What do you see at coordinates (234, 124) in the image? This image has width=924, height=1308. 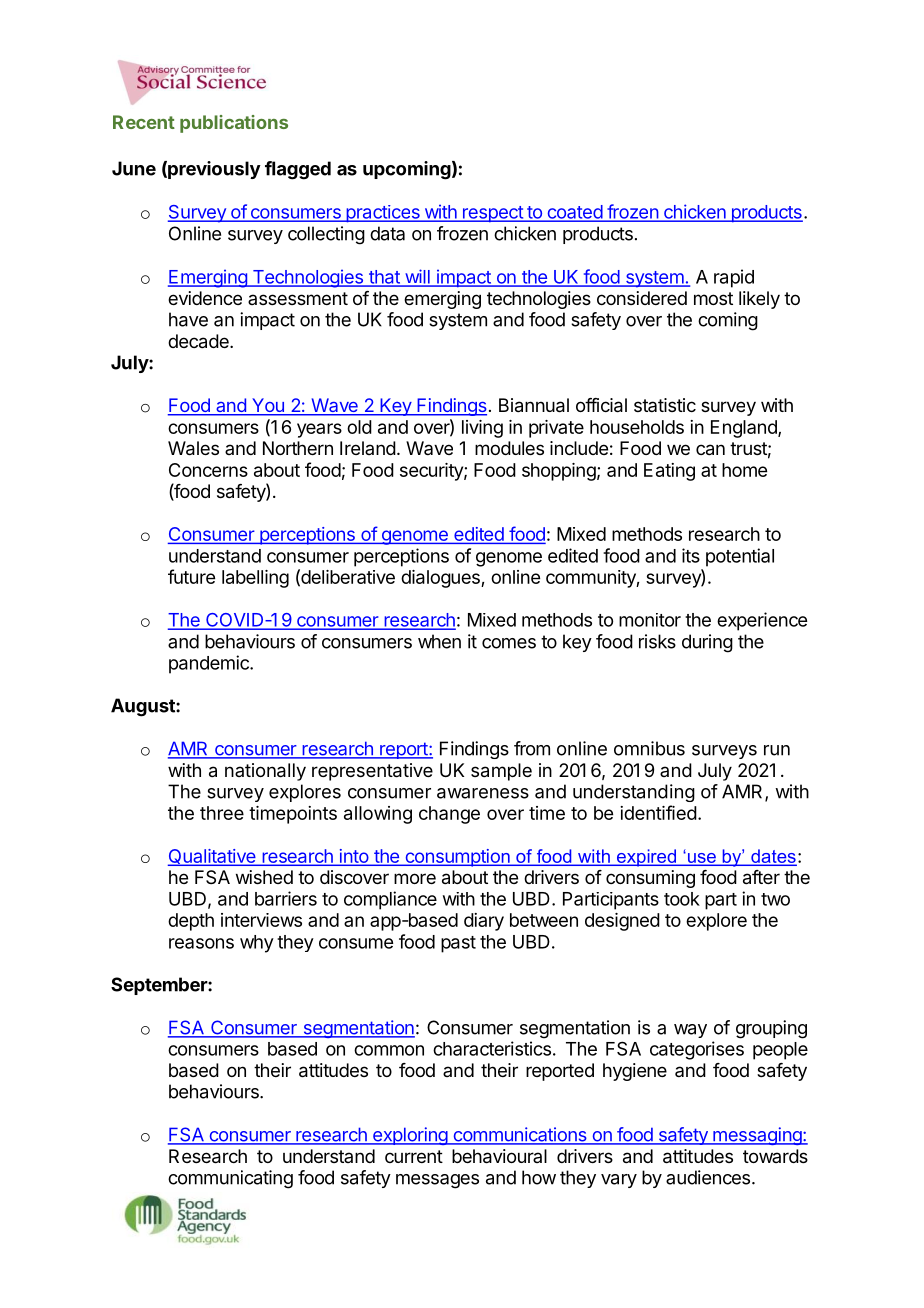 I see `publications` at bounding box center [234, 124].
